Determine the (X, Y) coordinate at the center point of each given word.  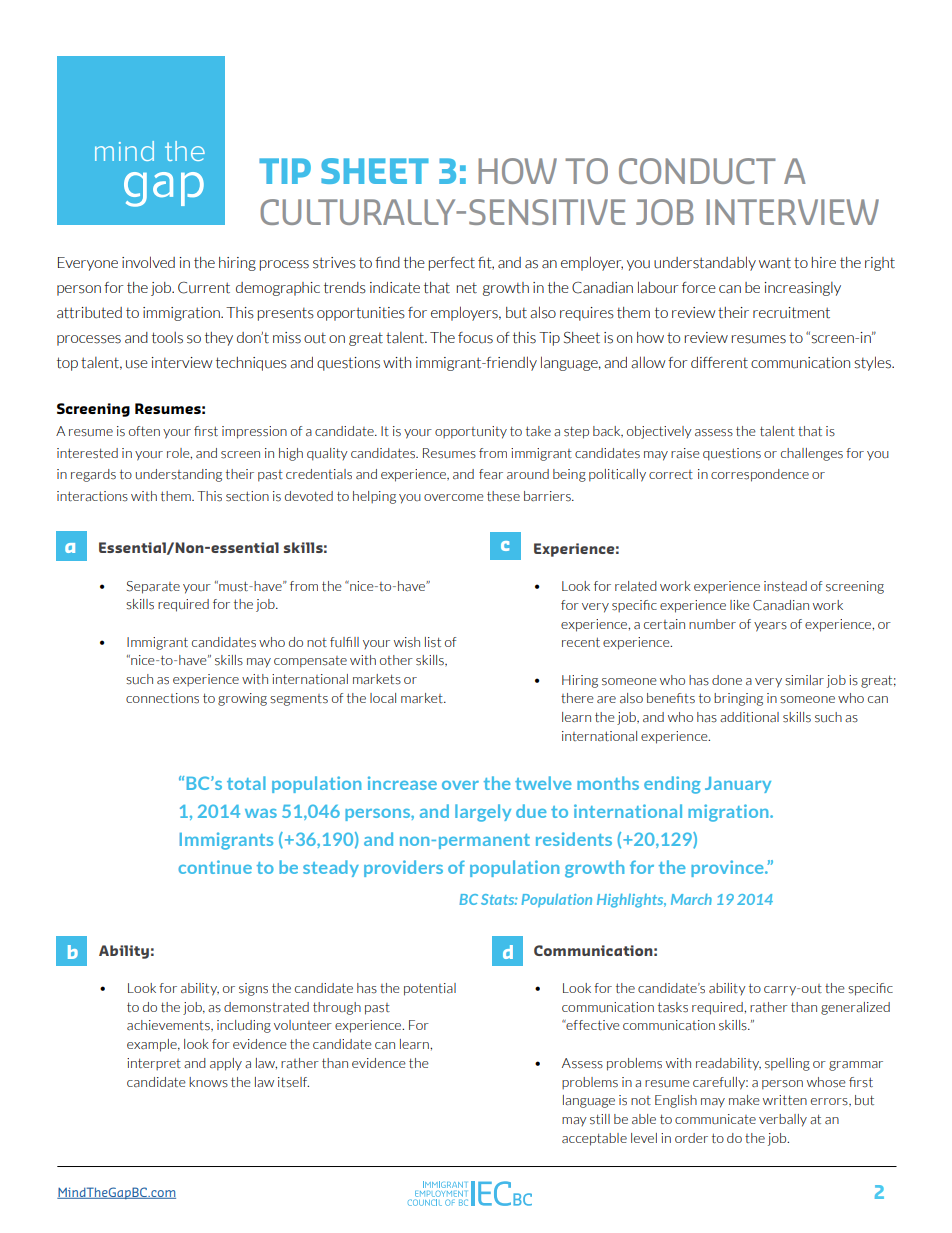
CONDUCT (697, 171)
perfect (452, 264)
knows (208, 1082)
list (433, 642)
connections (162, 698)
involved (148, 262)
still (600, 1119)
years (770, 627)
